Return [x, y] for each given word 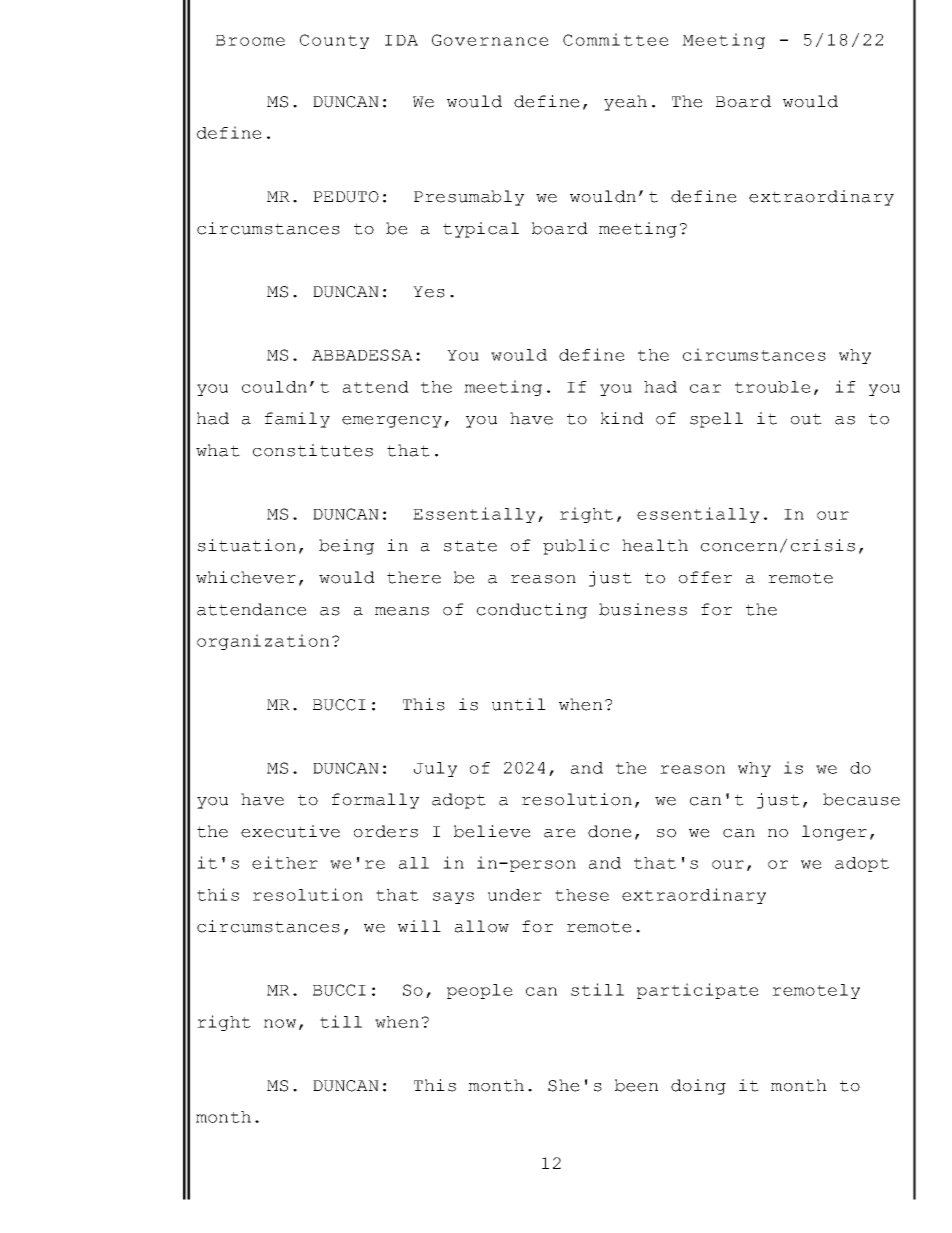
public [576, 547]
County [334, 41]
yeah [625, 103]
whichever [246, 577]
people [480, 991]
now [280, 1023]
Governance [490, 40]
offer [705, 577]
